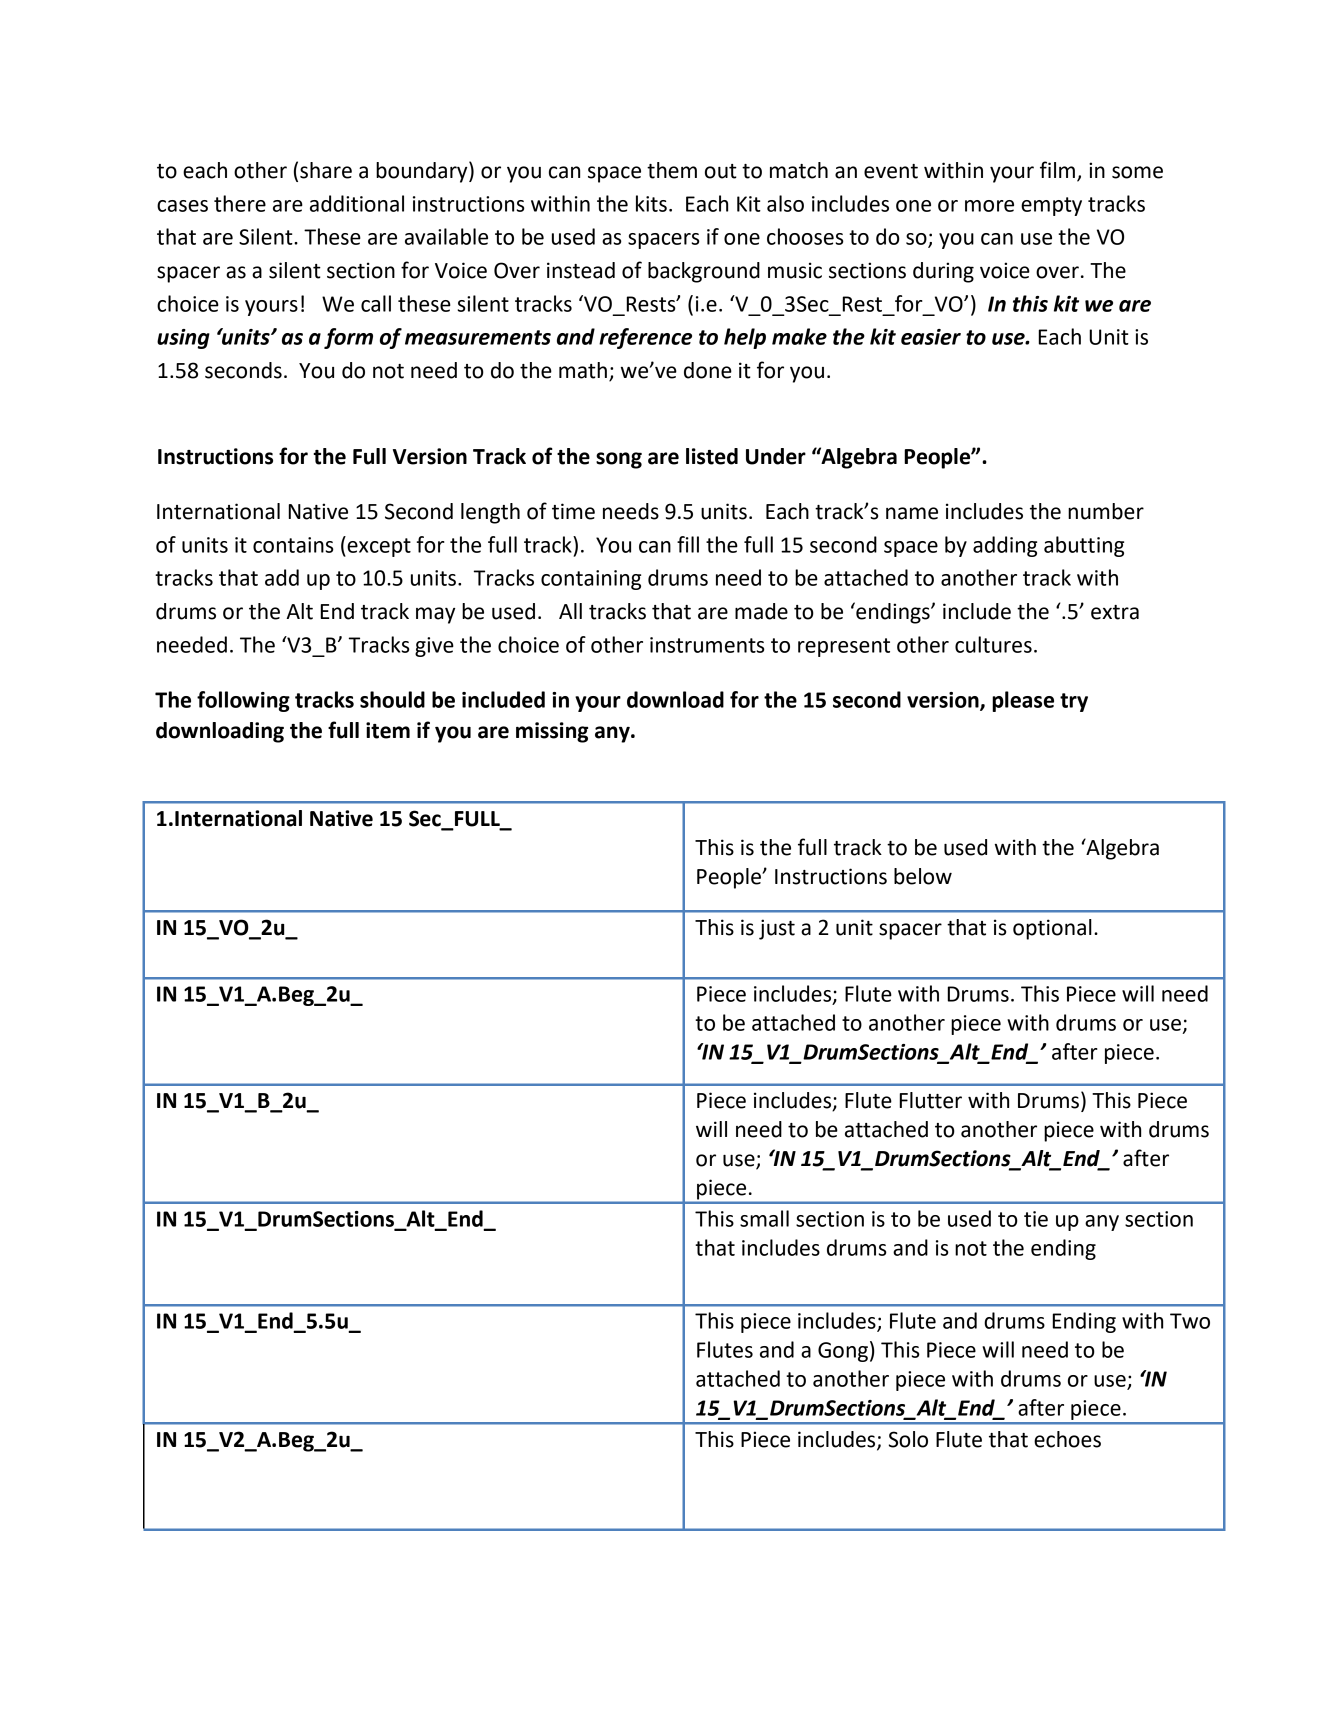 This screenshot has width=1322, height=1710. What do you see at coordinates (931, 1100) in the screenshot?
I see `Flutter` at bounding box center [931, 1100].
